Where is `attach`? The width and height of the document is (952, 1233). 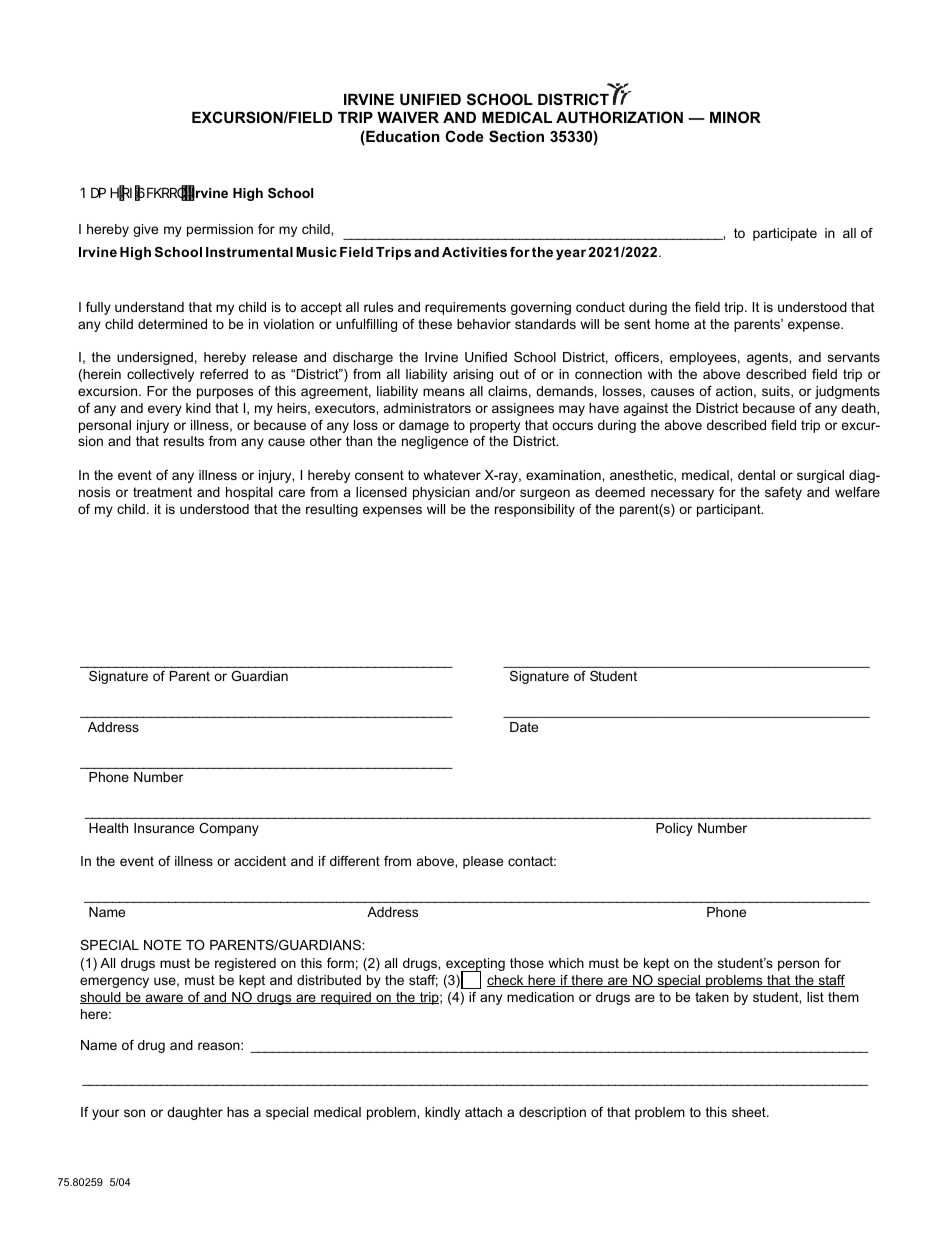 attach is located at coordinates (483, 1112).
